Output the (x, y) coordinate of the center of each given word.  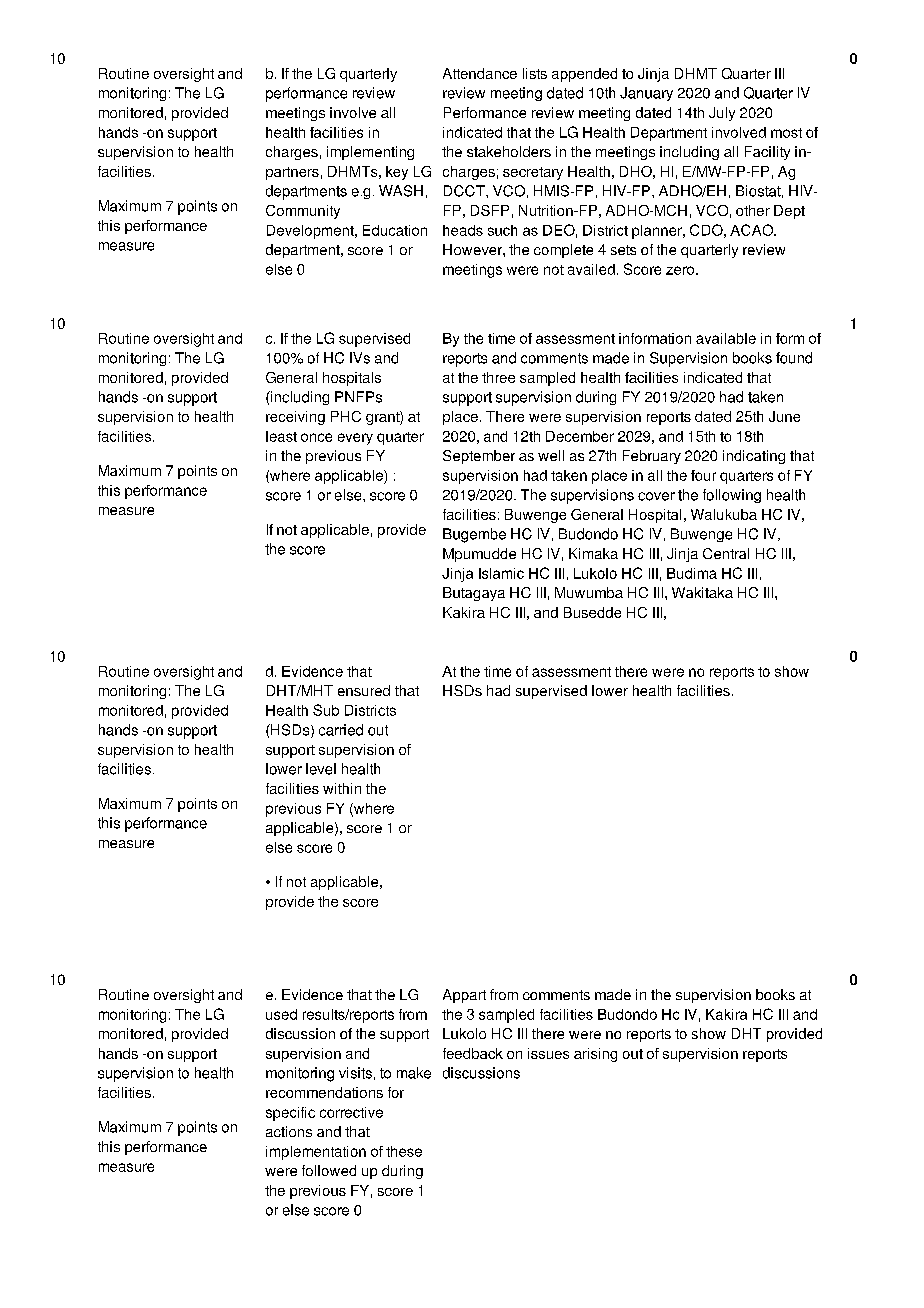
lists (535, 73)
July (722, 114)
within (342, 788)
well (551, 455)
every (355, 439)
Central (726, 553)
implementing (370, 153)
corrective (351, 1112)
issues (548, 1053)
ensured (364, 690)
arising (595, 1055)
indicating (754, 457)
